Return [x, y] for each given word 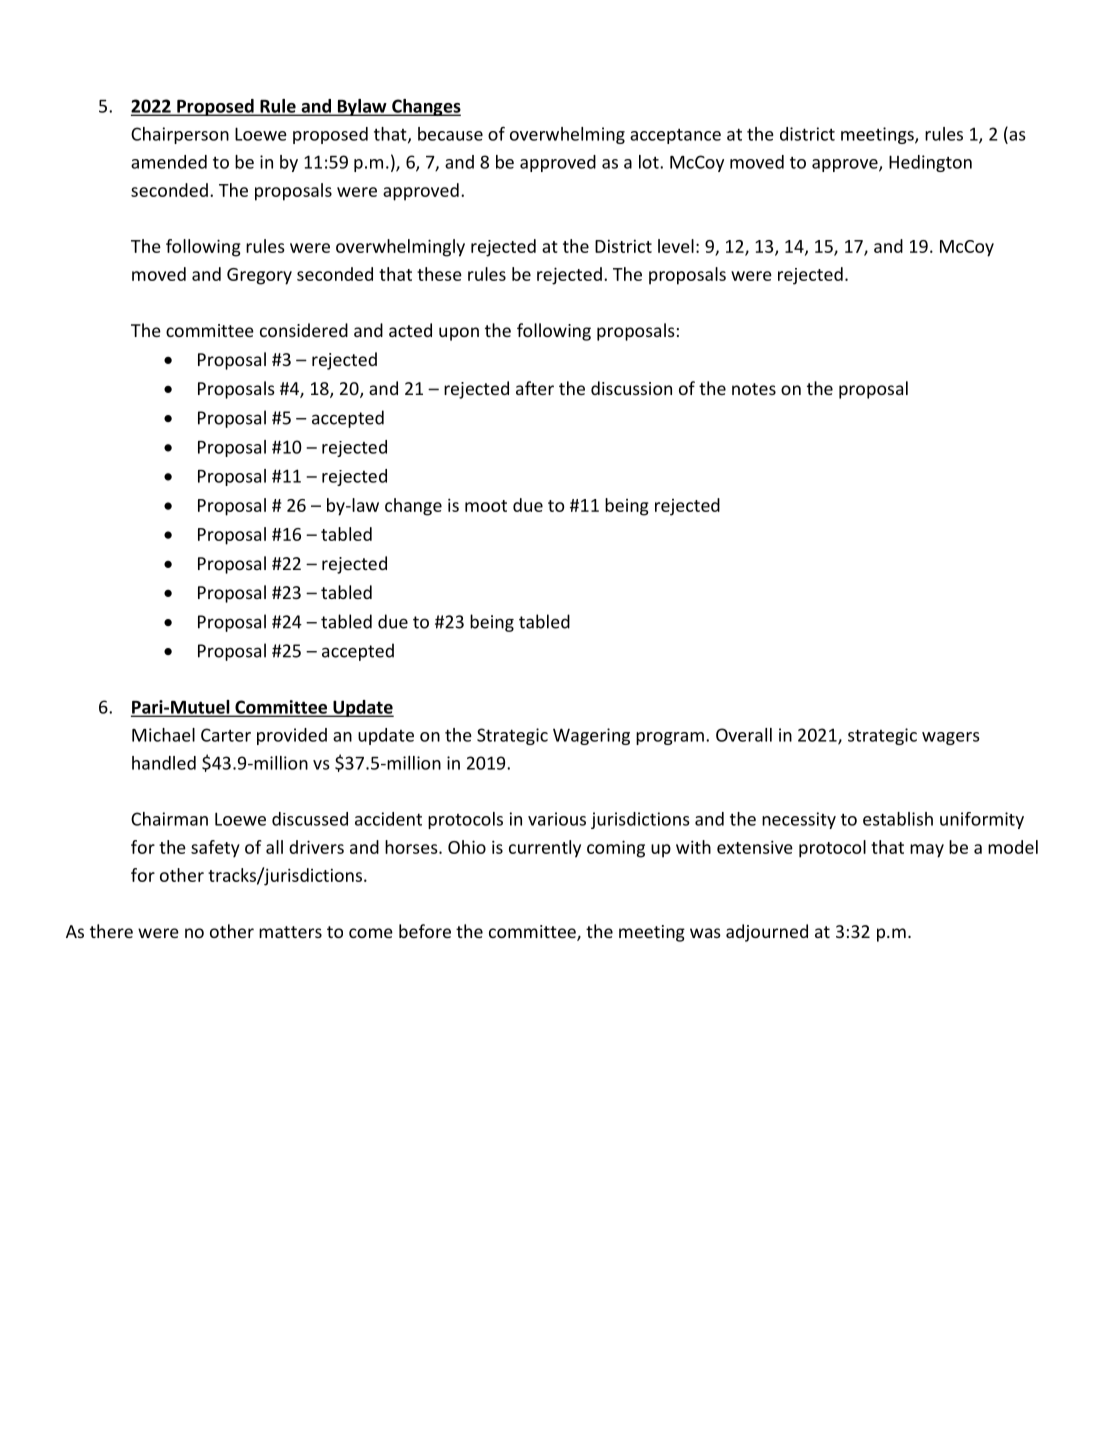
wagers [951, 738]
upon [459, 334]
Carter [226, 735]
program [670, 738]
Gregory [259, 276]
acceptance [675, 136]
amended [169, 162]
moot [486, 506]
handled [164, 763]
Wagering [591, 736]
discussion [631, 388]
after [535, 388]
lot [650, 162]
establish [898, 819]
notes [754, 389]
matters [290, 932]
